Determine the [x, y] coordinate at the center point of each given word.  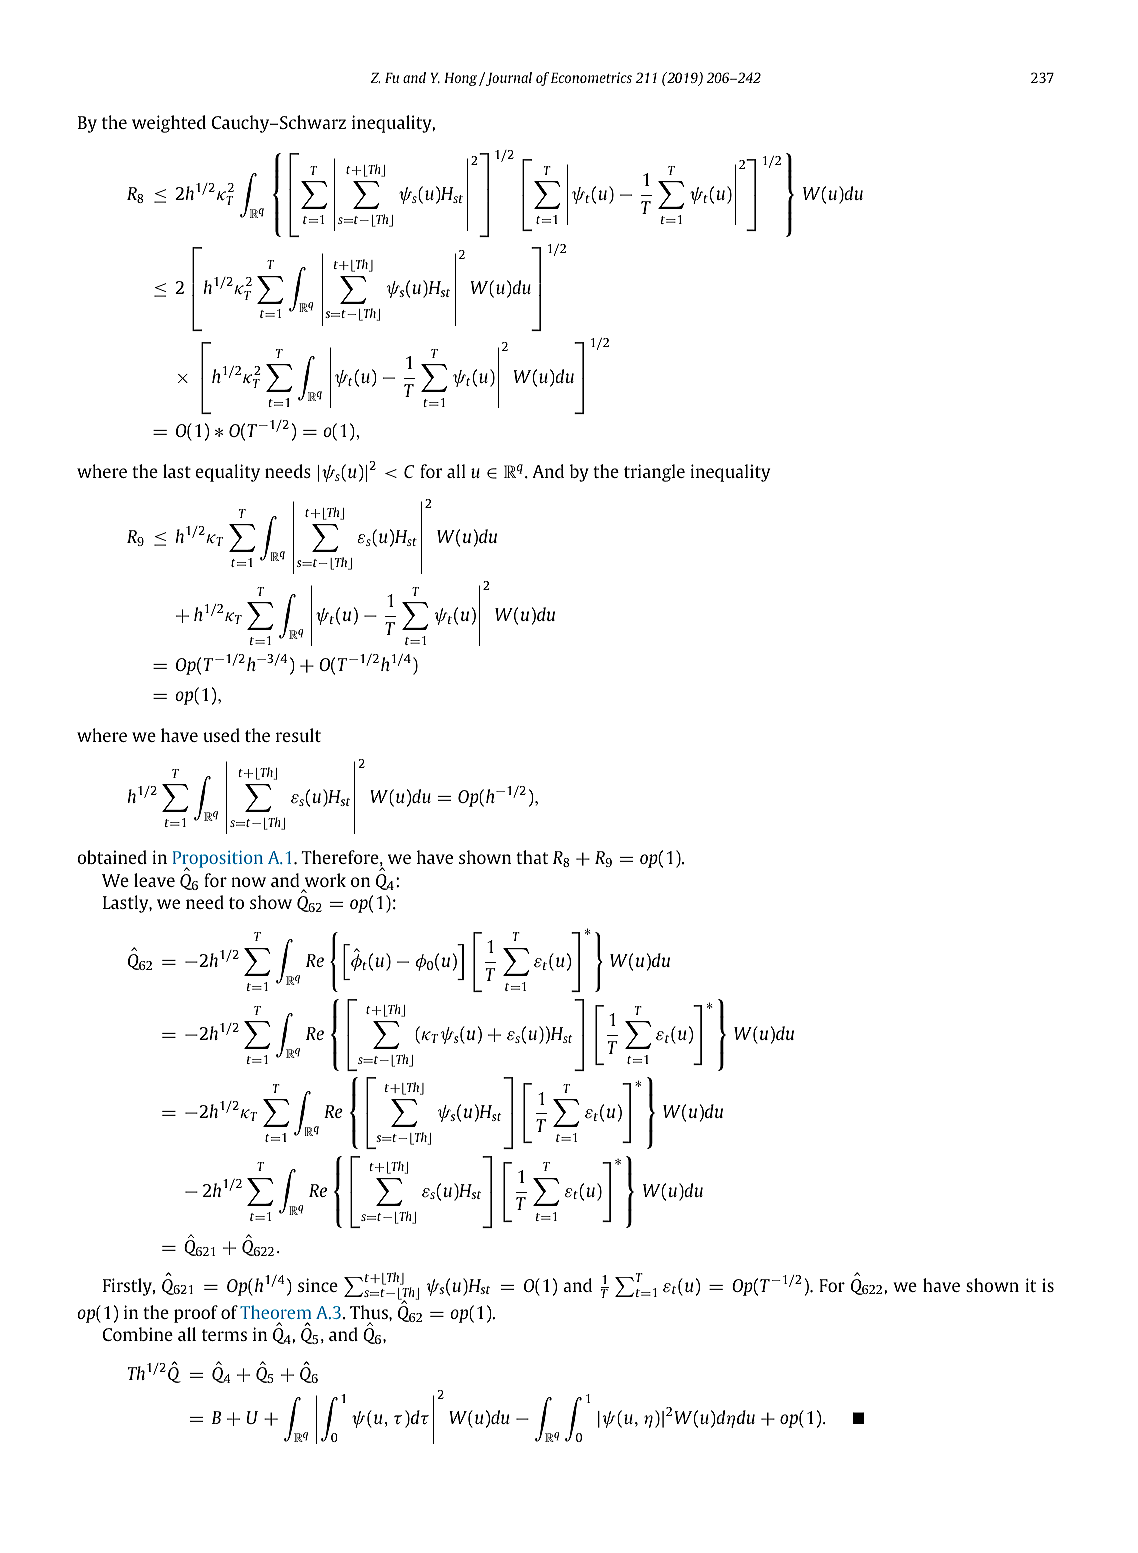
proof [196, 1314]
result [298, 735]
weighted [169, 124]
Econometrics [591, 77]
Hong [462, 79]
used [221, 735]
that [532, 857]
